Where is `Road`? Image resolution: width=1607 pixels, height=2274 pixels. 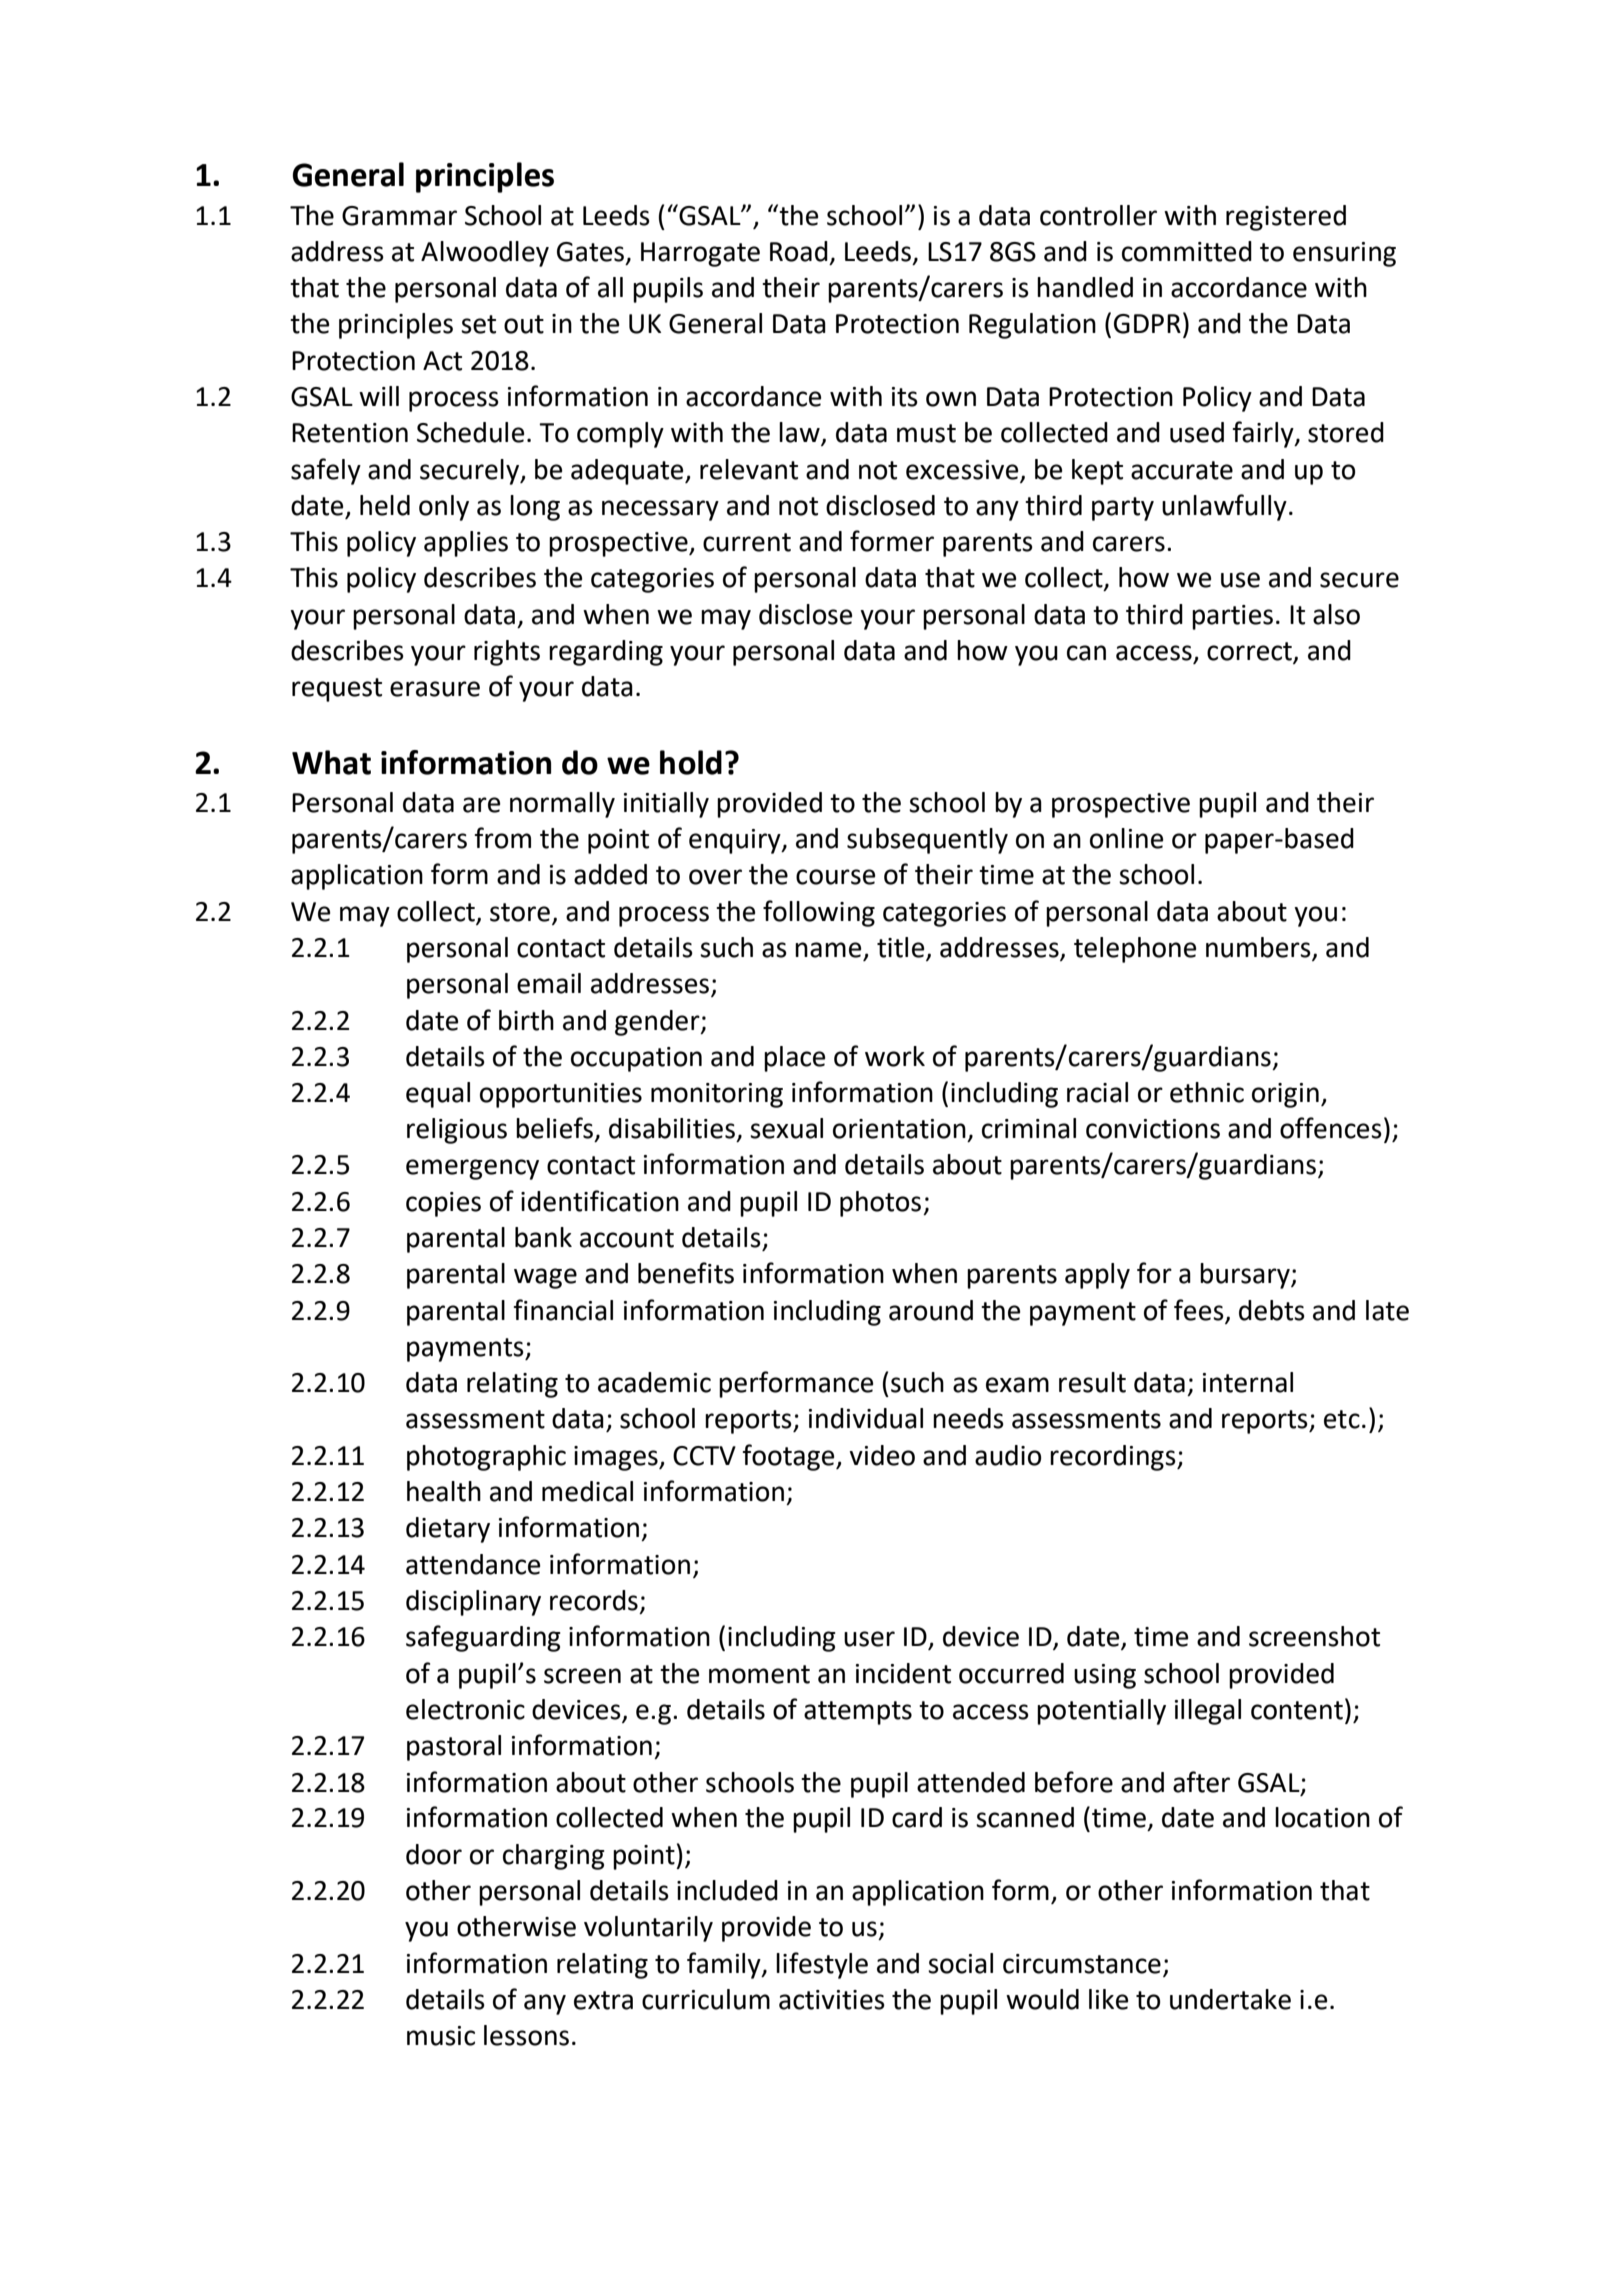
Road is located at coordinates (799, 251).
